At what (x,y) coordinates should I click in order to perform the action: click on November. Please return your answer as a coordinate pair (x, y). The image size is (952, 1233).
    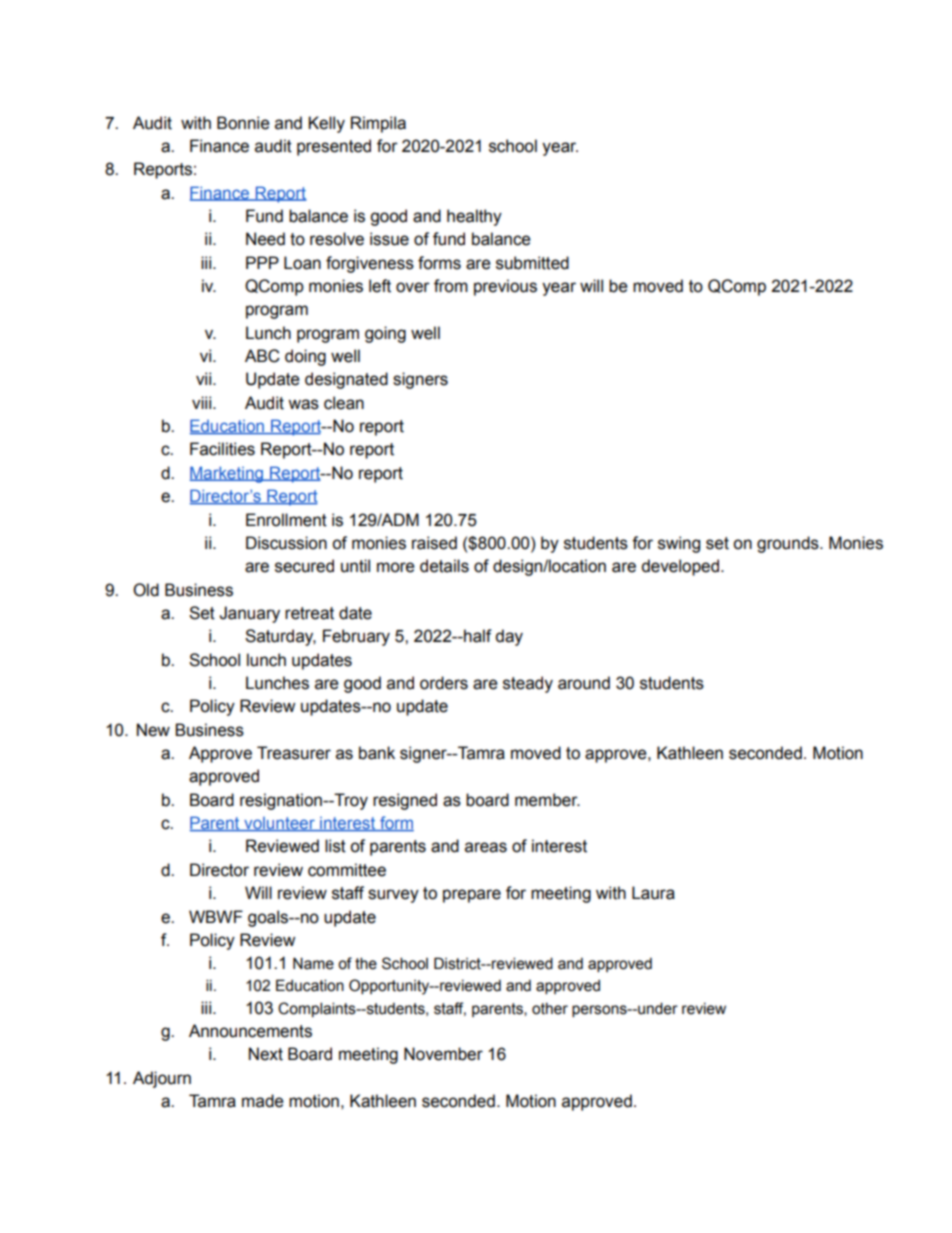
    Looking at the image, I should click on (443, 1054).
